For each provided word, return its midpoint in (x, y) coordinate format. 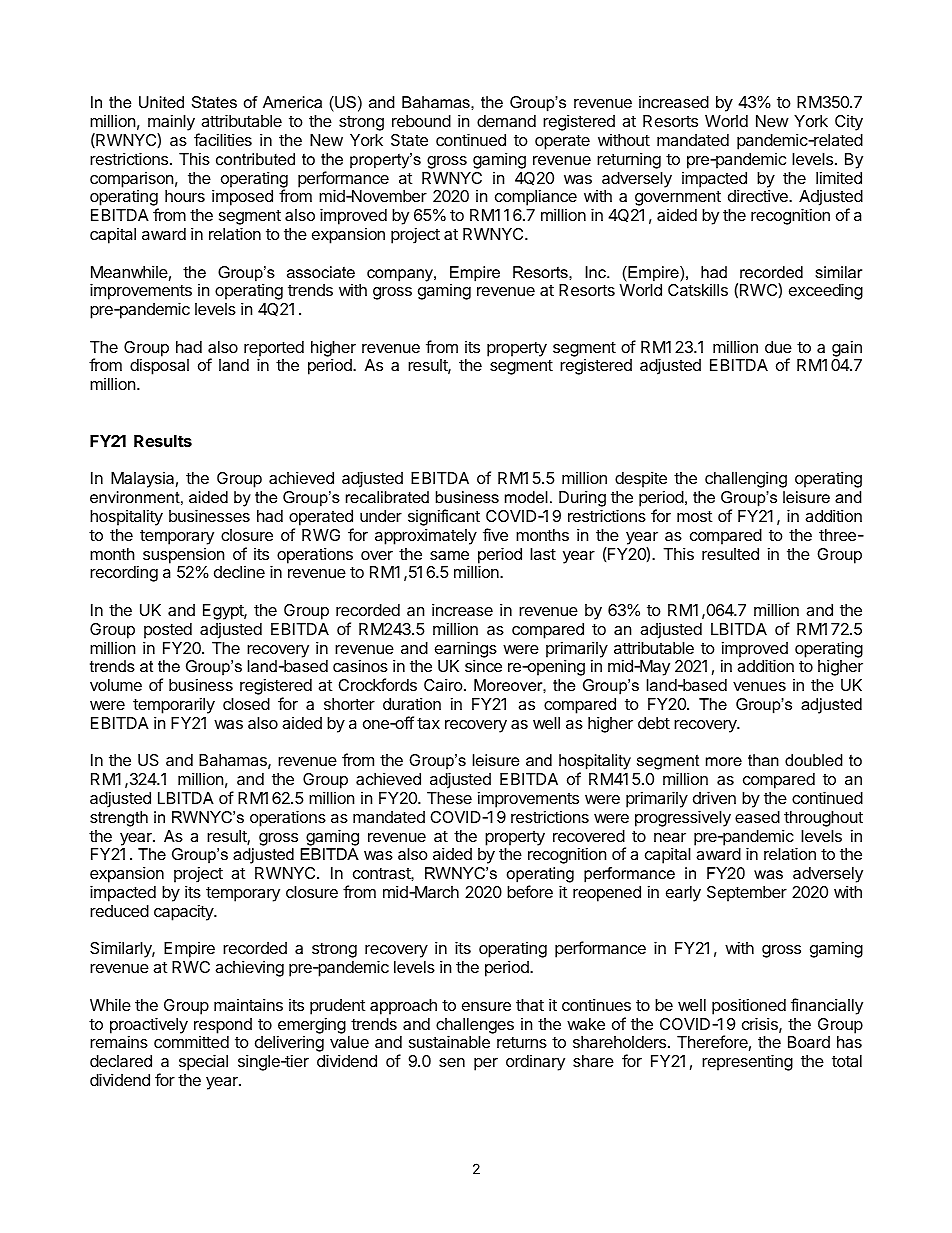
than (763, 760)
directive (759, 195)
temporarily (174, 707)
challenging (746, 479)
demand (506, 121)
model (526, 497)
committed (191, 1042)
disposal (159, 366)
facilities (223, 139)
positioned (749, 1006)
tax (428, 723)
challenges (475, 1027)
